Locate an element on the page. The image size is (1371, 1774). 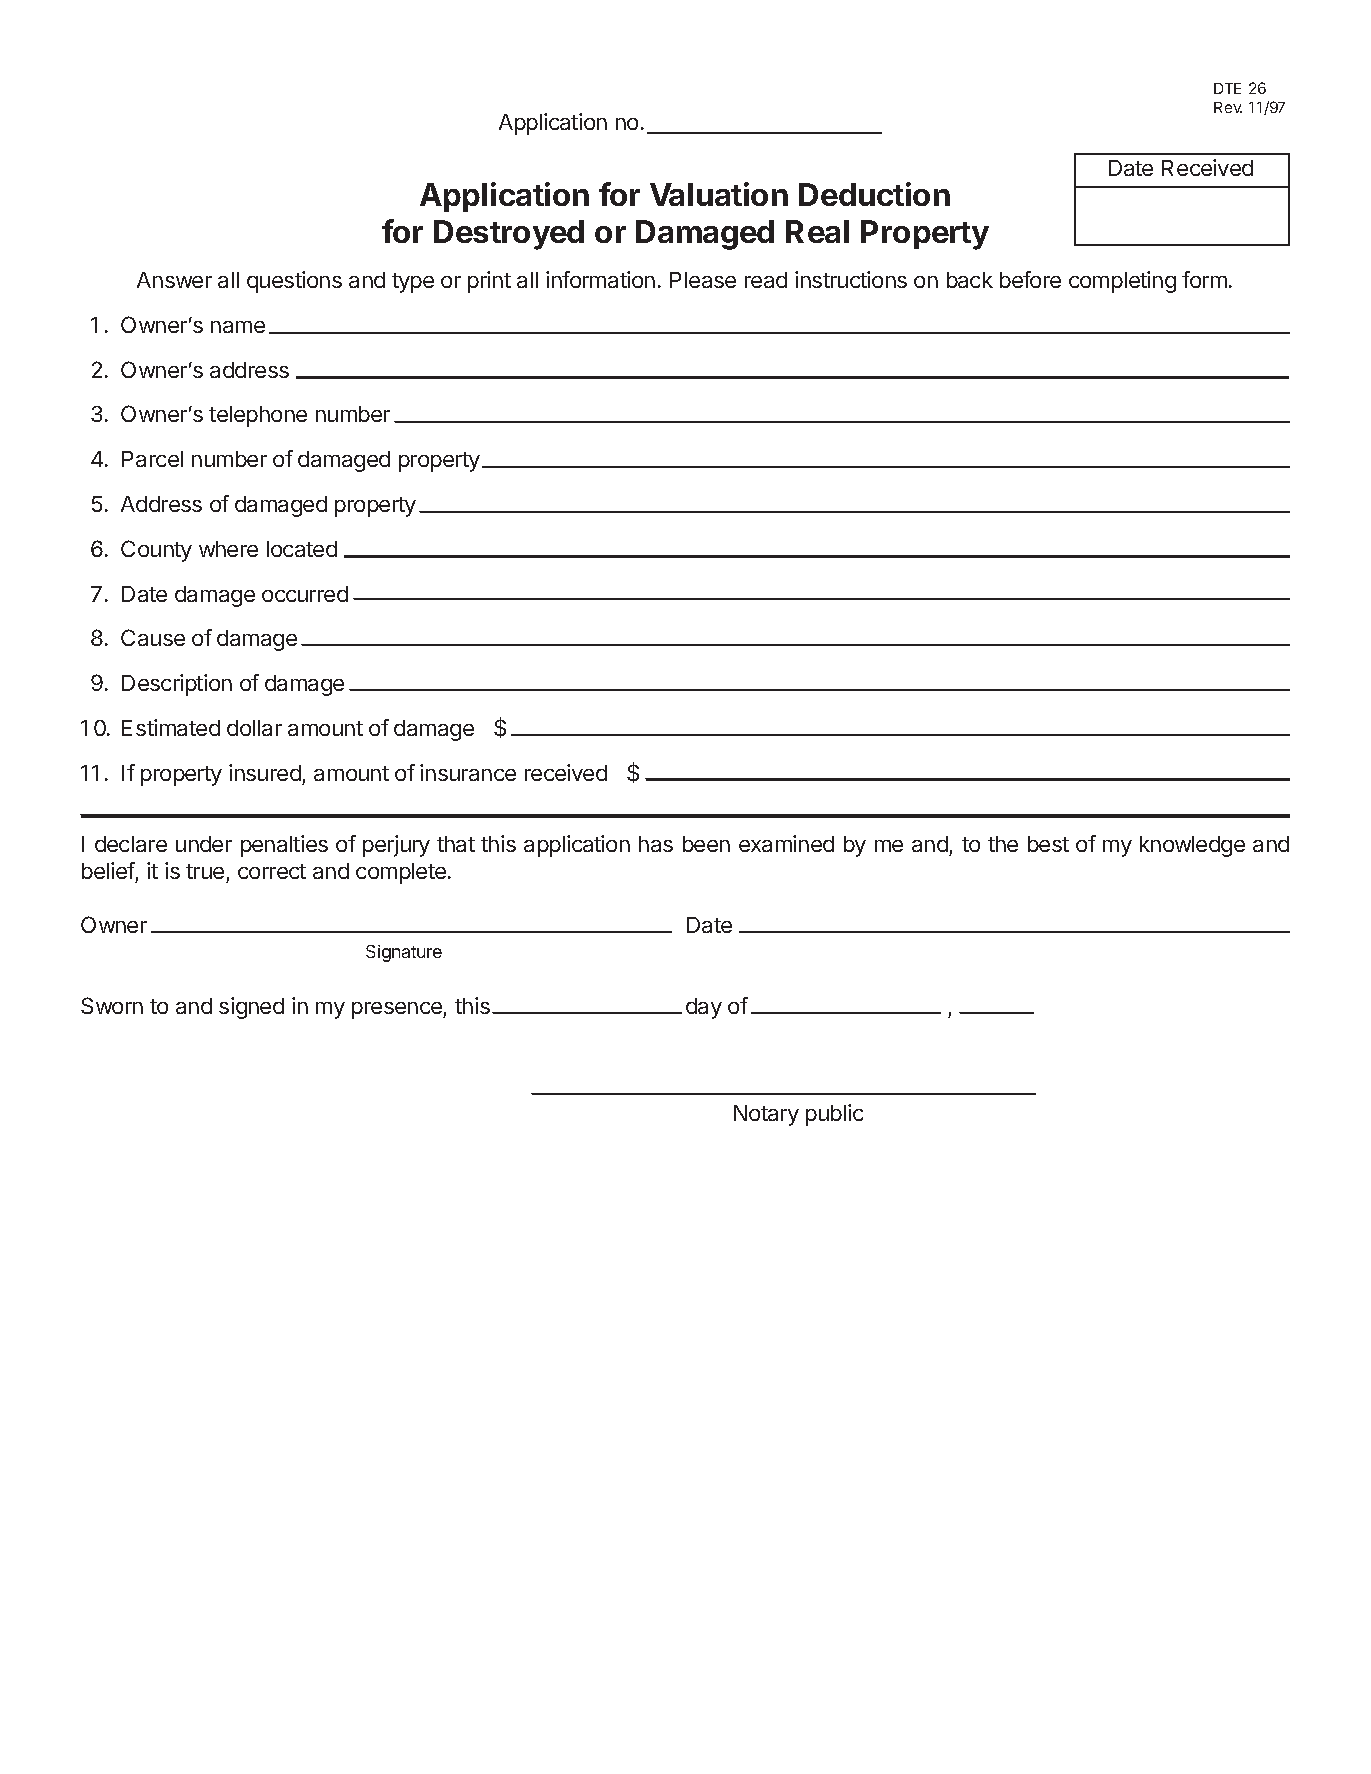
Notary is located at coordinates (766, 1115).
